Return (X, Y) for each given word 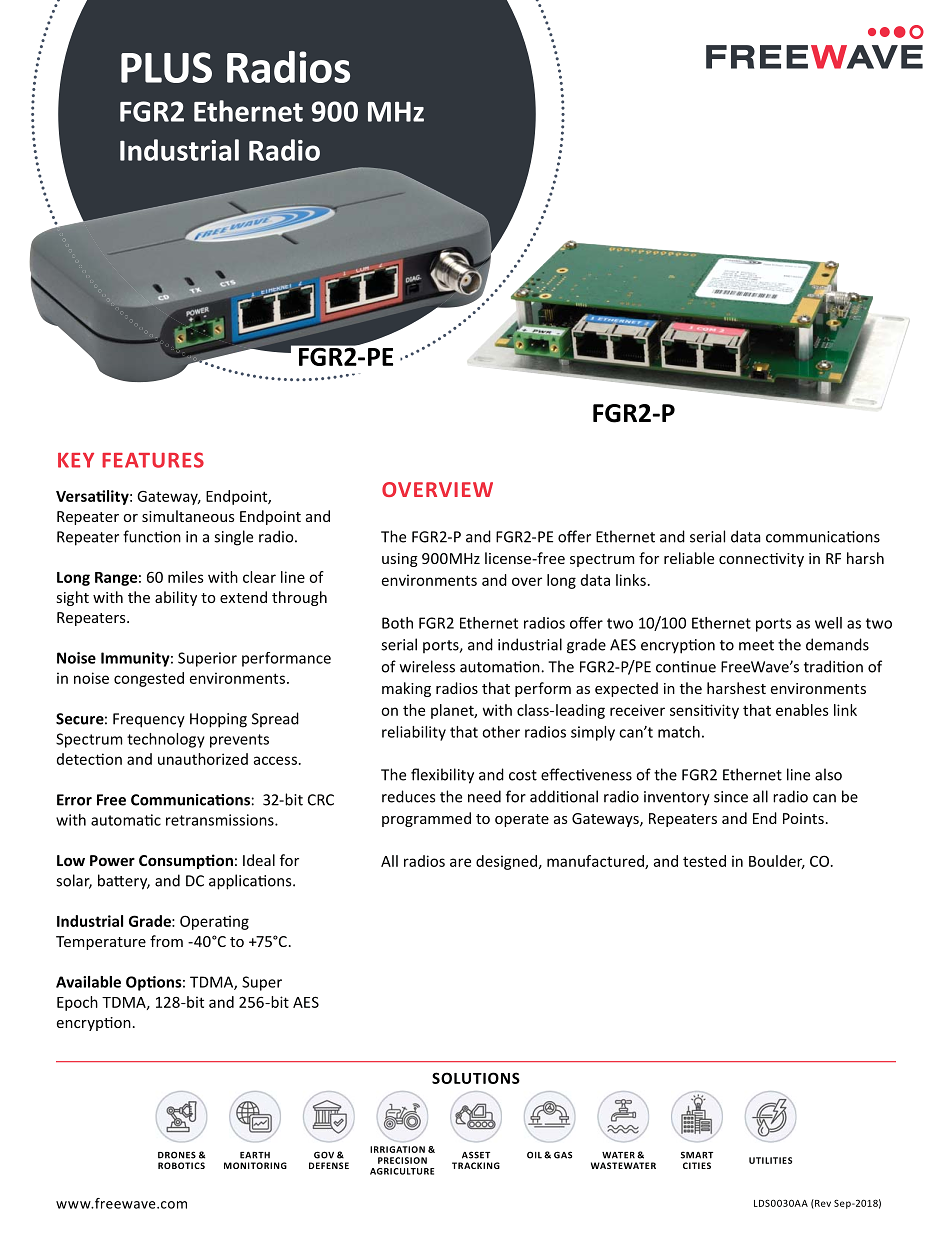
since (731, 797)
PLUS (166, 67)
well (828, 623)
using (400, 560)
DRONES (177, 1155)
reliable (689, 558)
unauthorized (203, 759)
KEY (76, 460)
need (484, 796)
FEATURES (153, 460)
